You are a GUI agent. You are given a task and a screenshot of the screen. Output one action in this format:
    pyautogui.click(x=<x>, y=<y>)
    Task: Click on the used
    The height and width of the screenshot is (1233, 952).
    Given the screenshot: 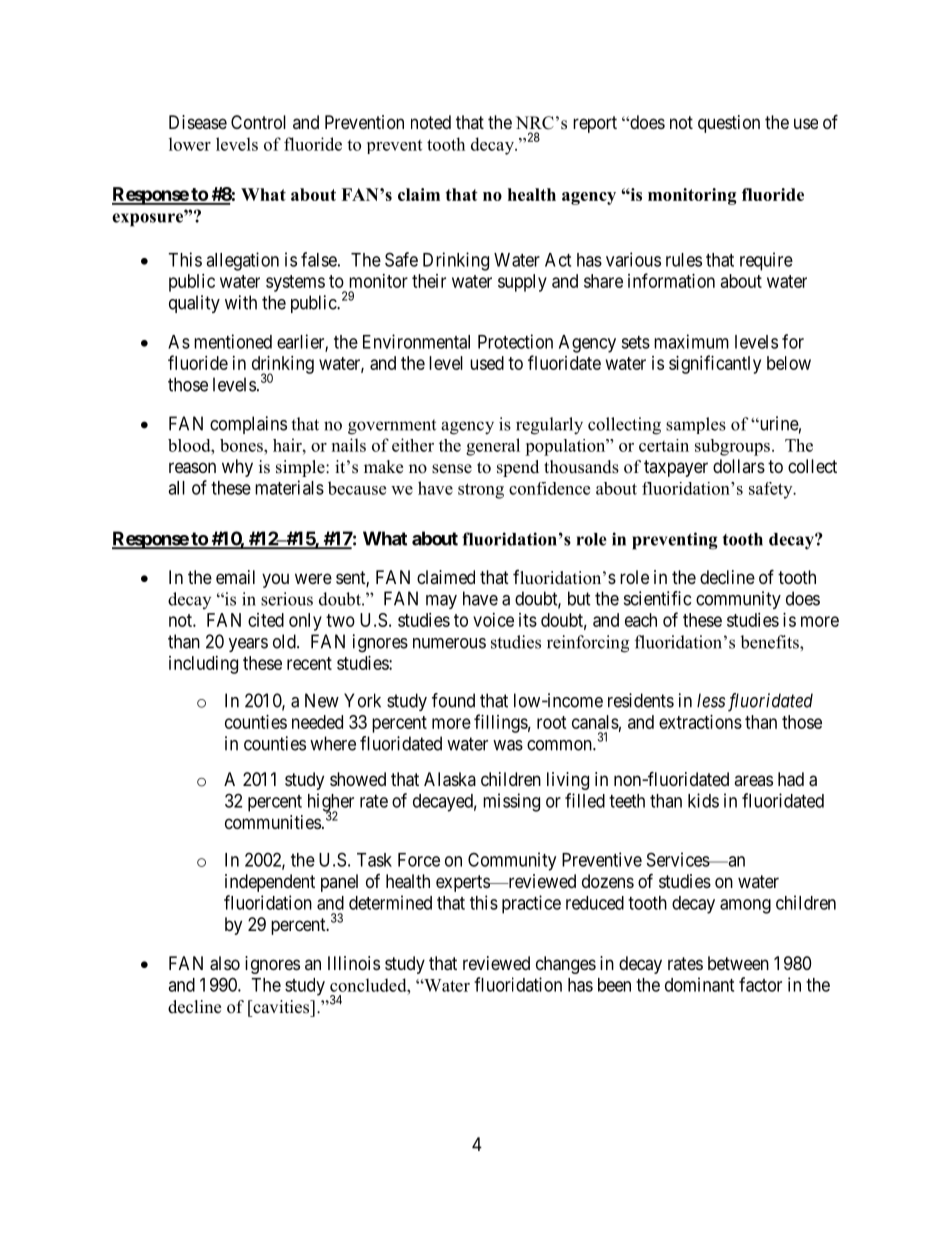 What is the action you would take?
    pyautogui.click(x=487, y=363)
